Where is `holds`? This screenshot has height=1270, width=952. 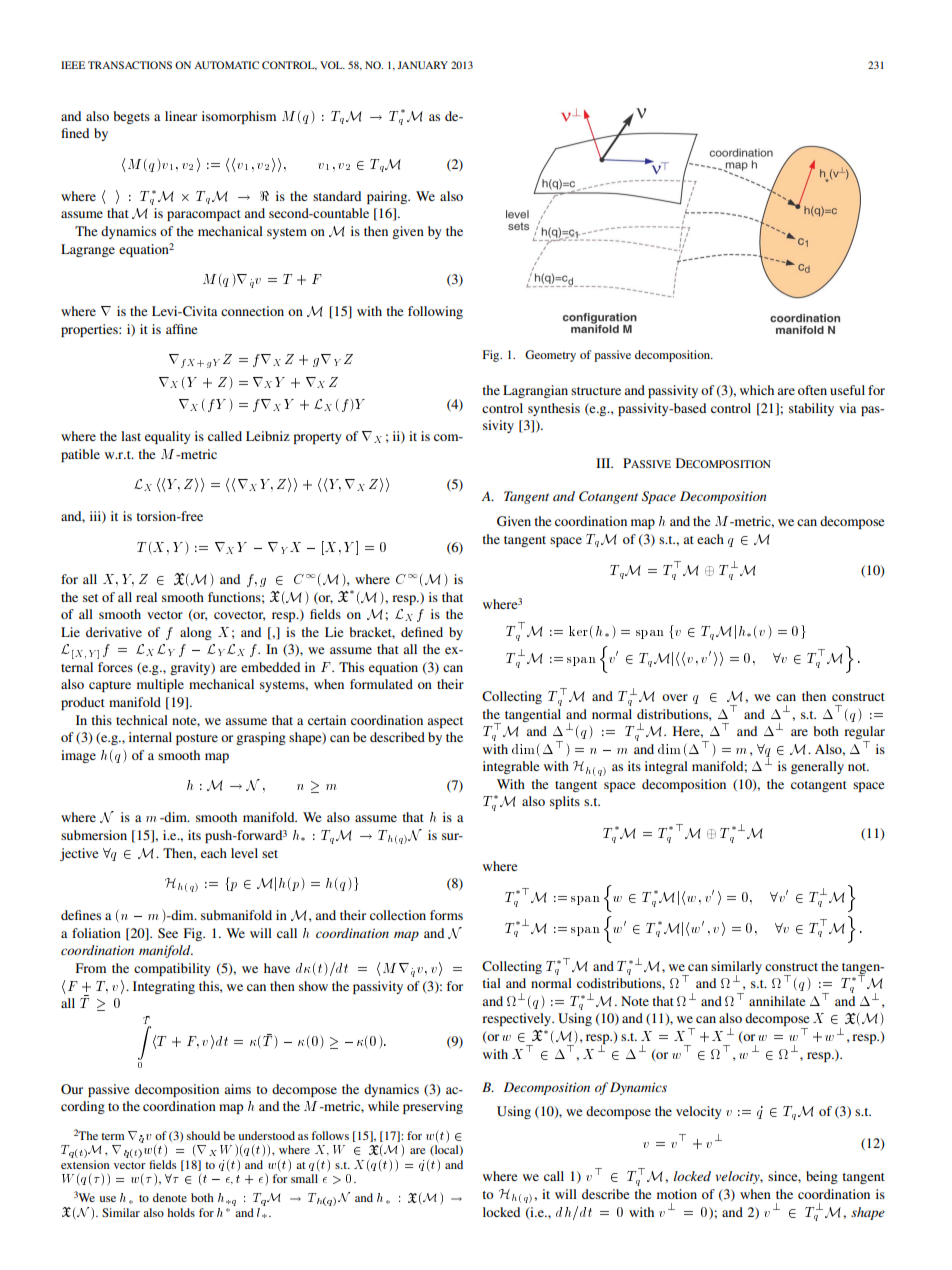 holds is located at coordinates (181, 1212).
